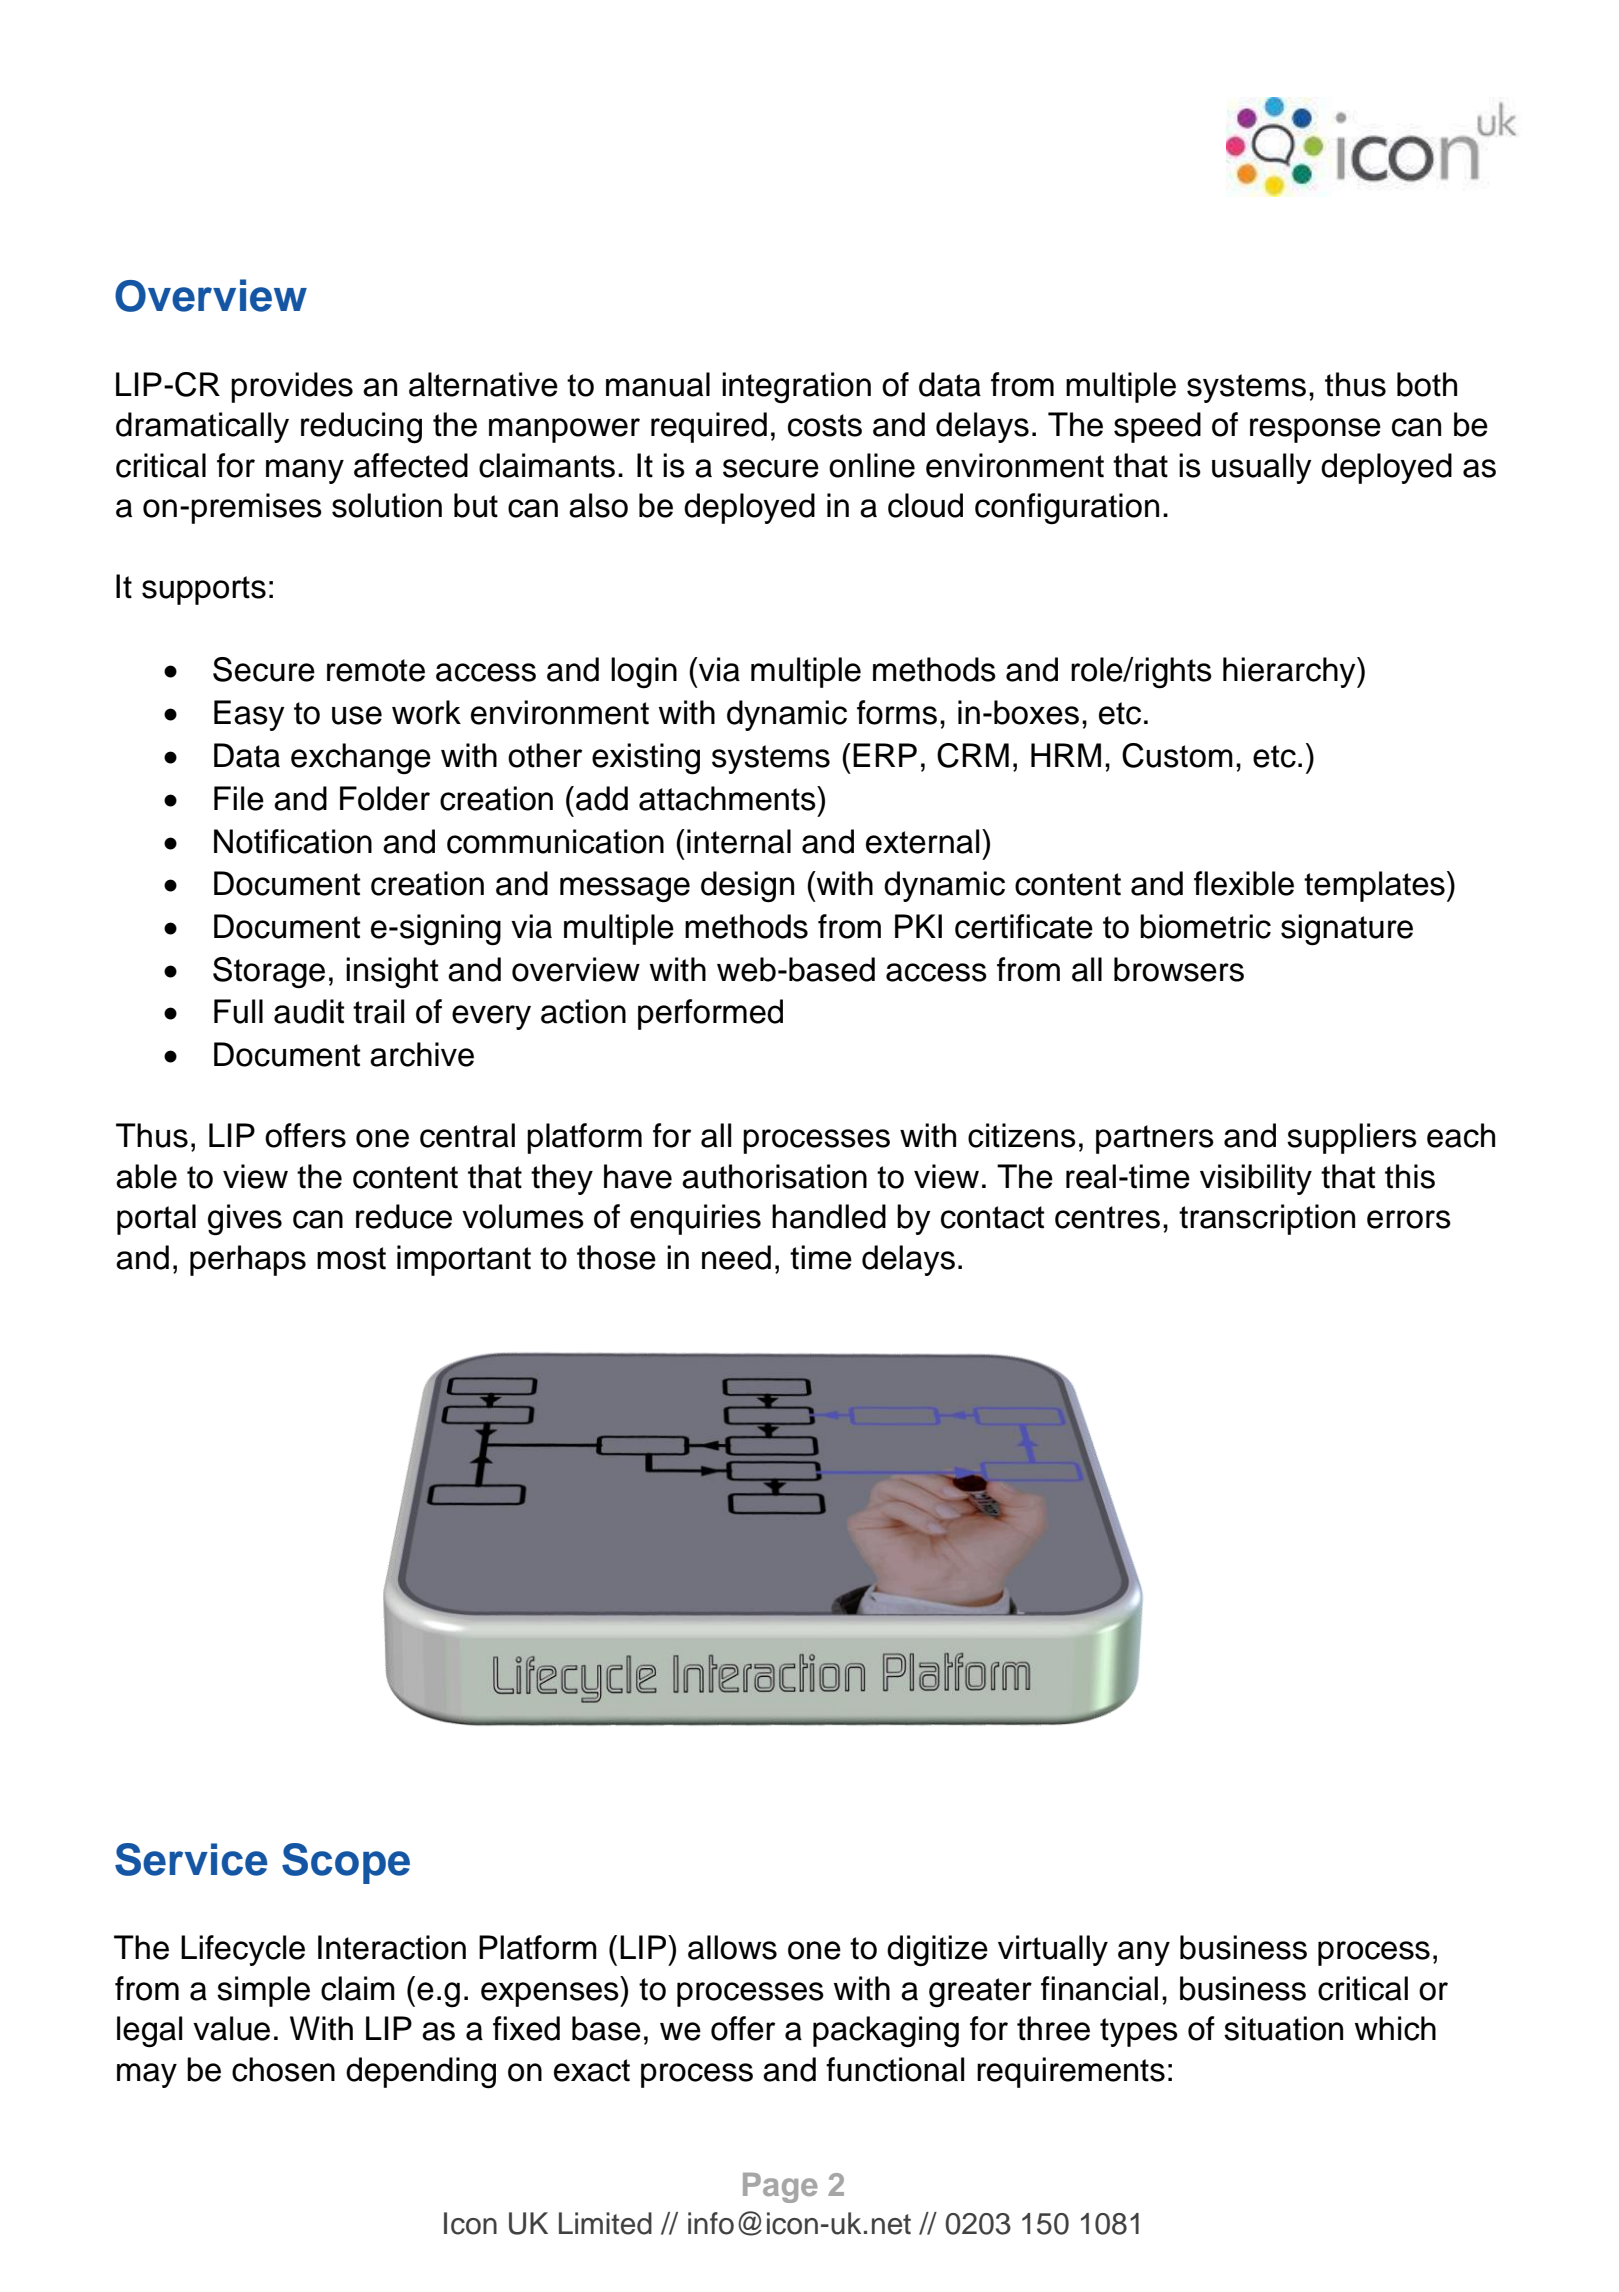  I want to click on Page, so click(780, 2188).
